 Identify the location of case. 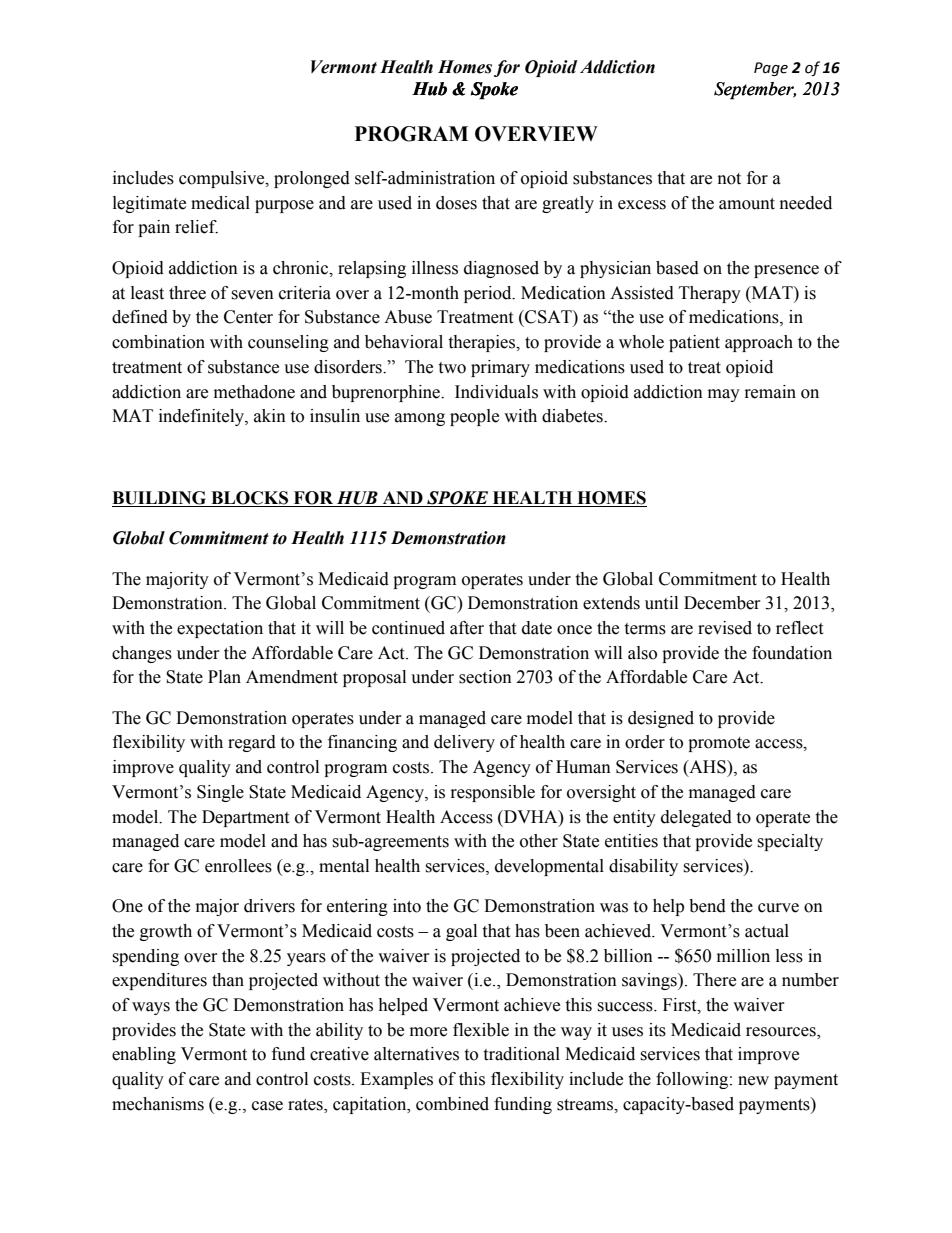
(267, 1106).
